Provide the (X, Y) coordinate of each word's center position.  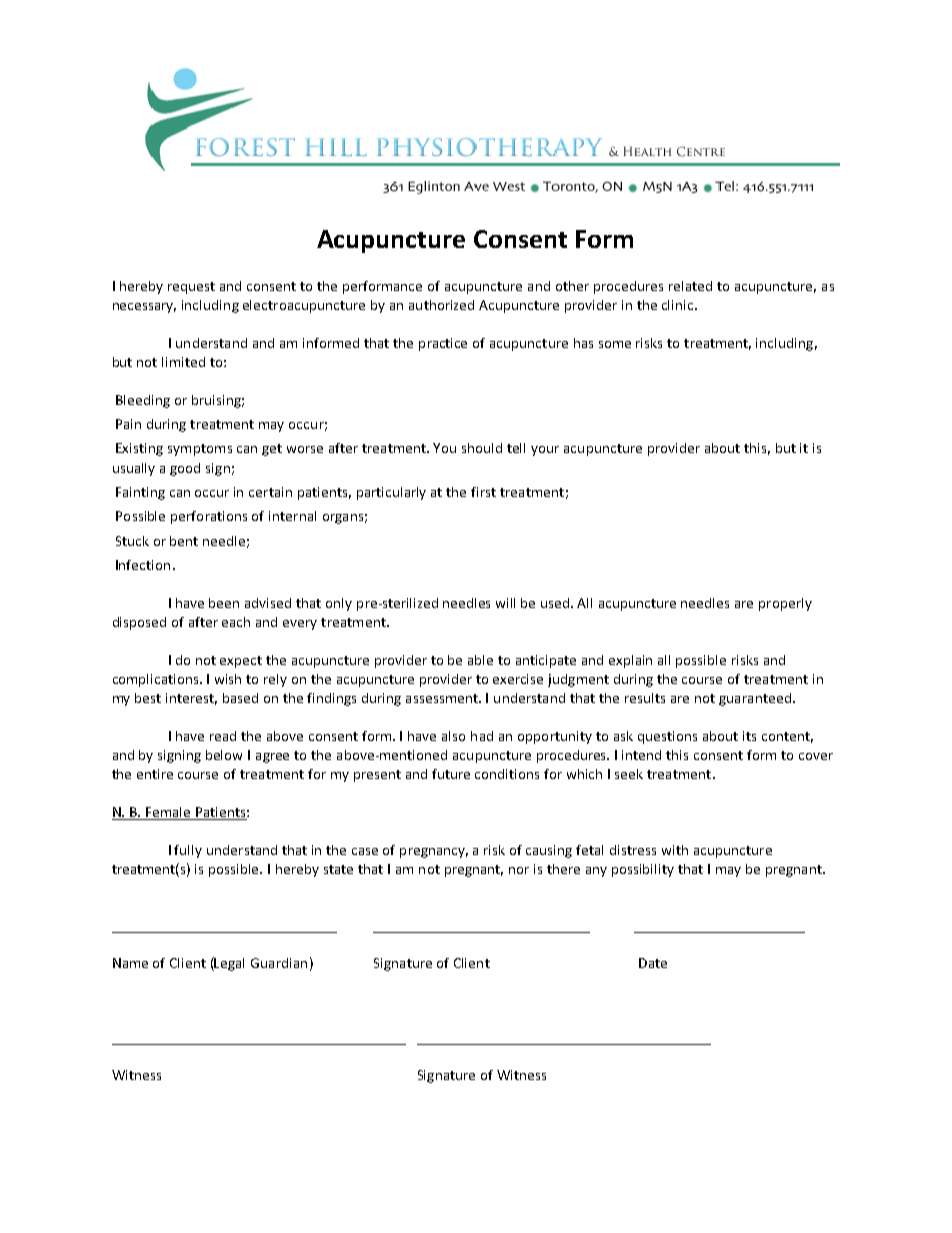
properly (785, 604)
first (483, 492)
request (191, 288)
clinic (679, 305)
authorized (441, 305)
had (482, 736)
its (749, 736)
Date (653, 963)
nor (519, 870)
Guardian (279, 963)
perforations (209, 517)
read (223, 736)
